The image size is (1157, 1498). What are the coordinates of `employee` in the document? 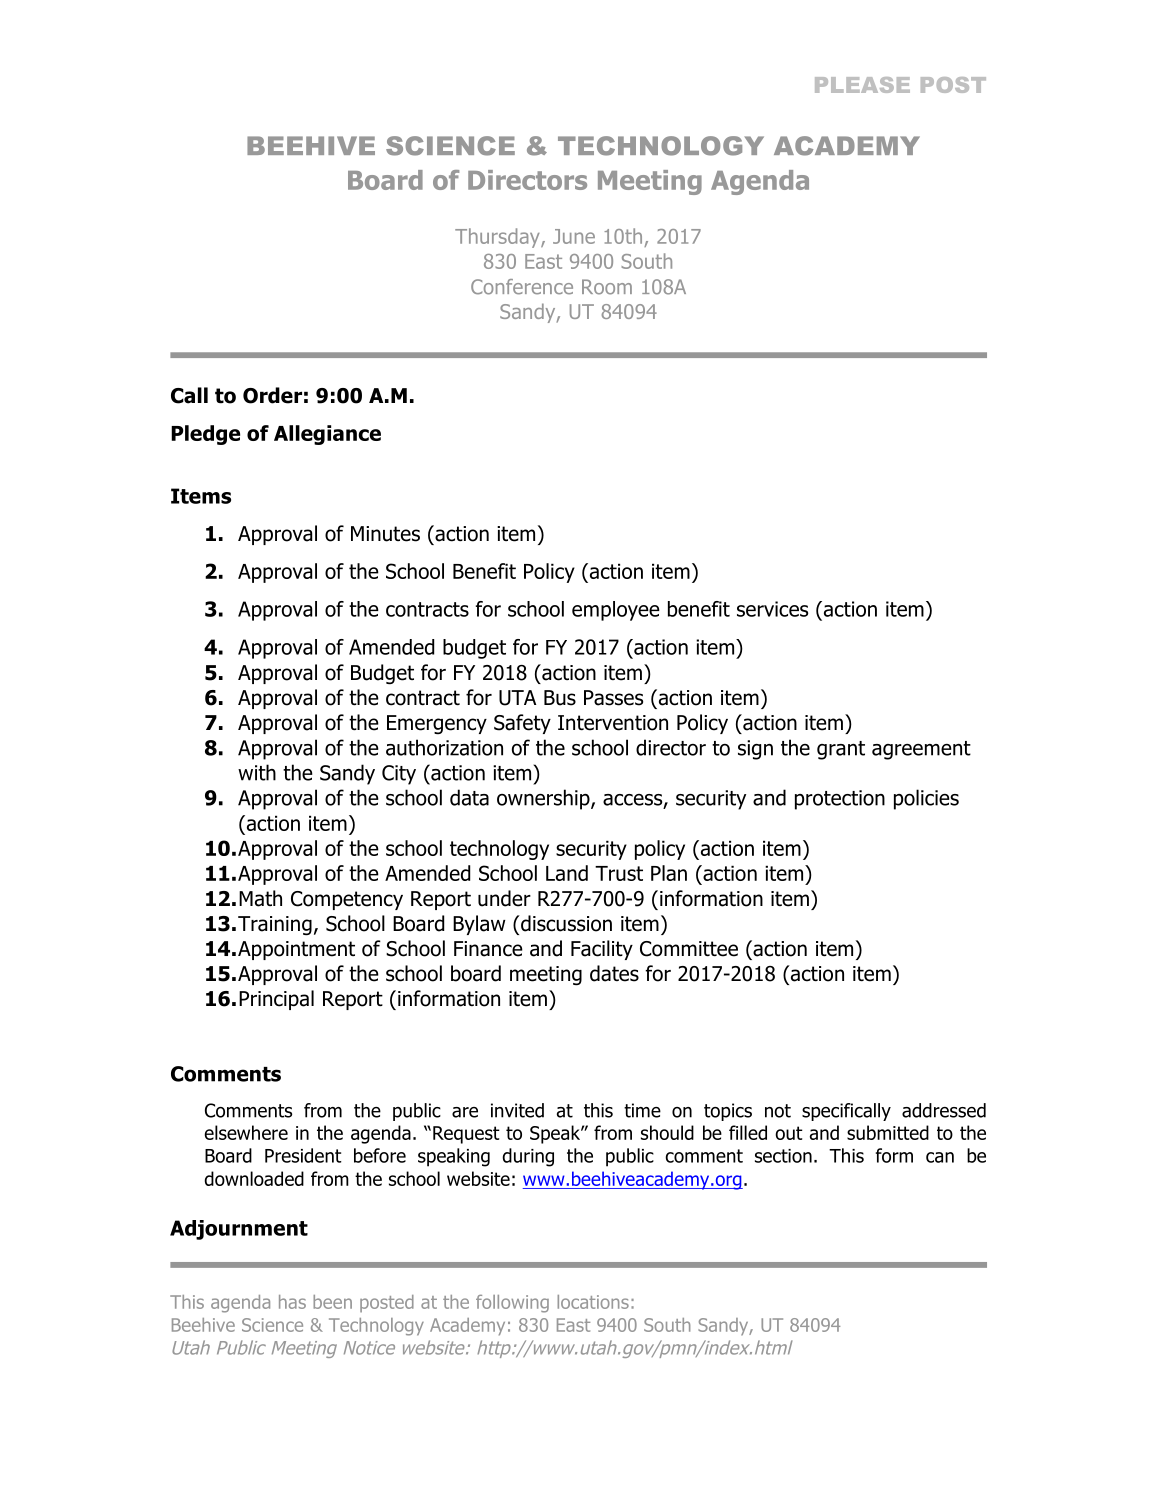 It's located at (616, 611).
